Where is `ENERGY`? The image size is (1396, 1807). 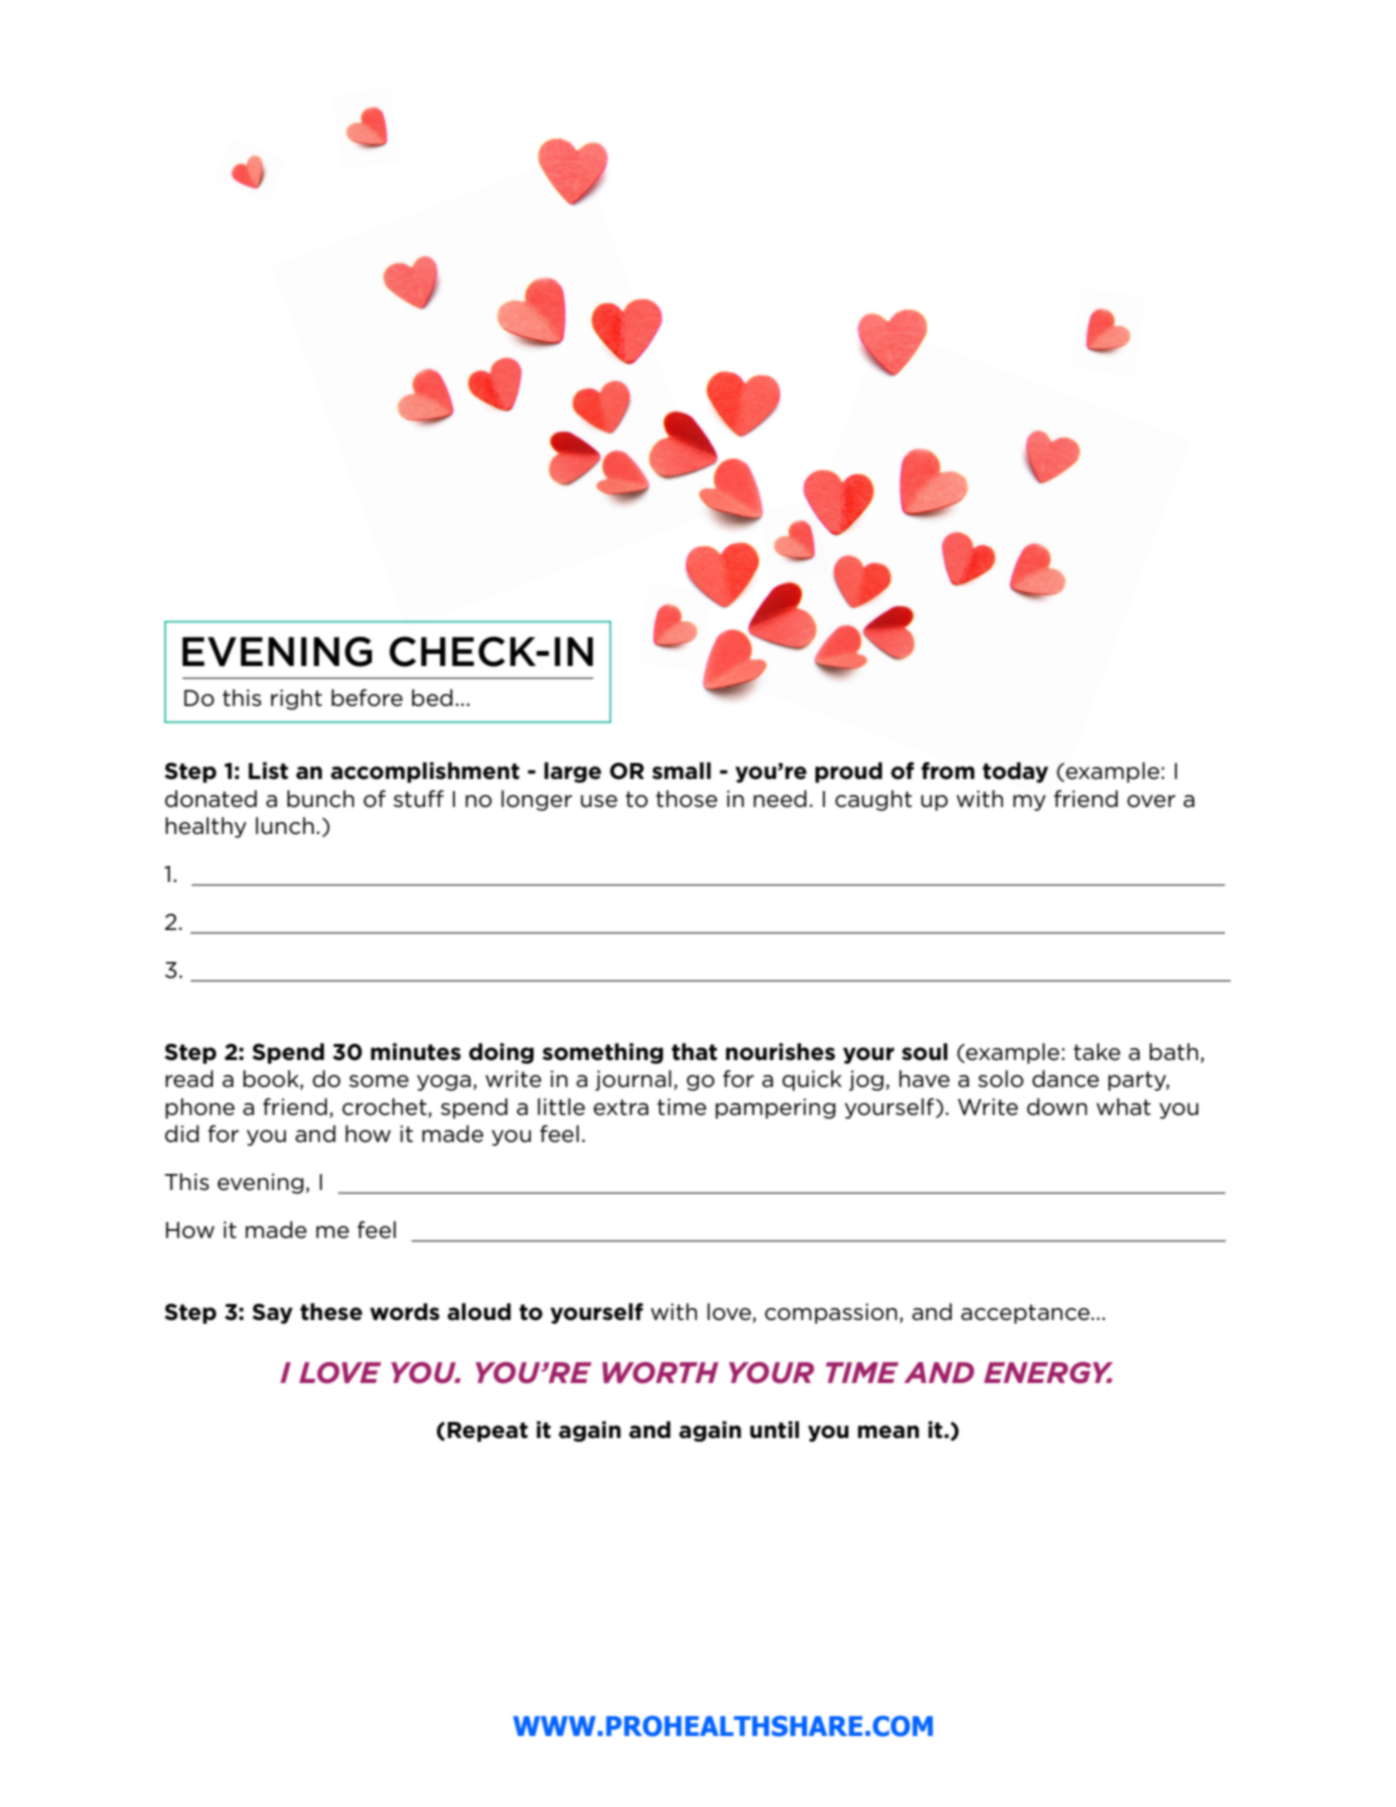
ENERGY is located at coordinates (1048, 1373).
